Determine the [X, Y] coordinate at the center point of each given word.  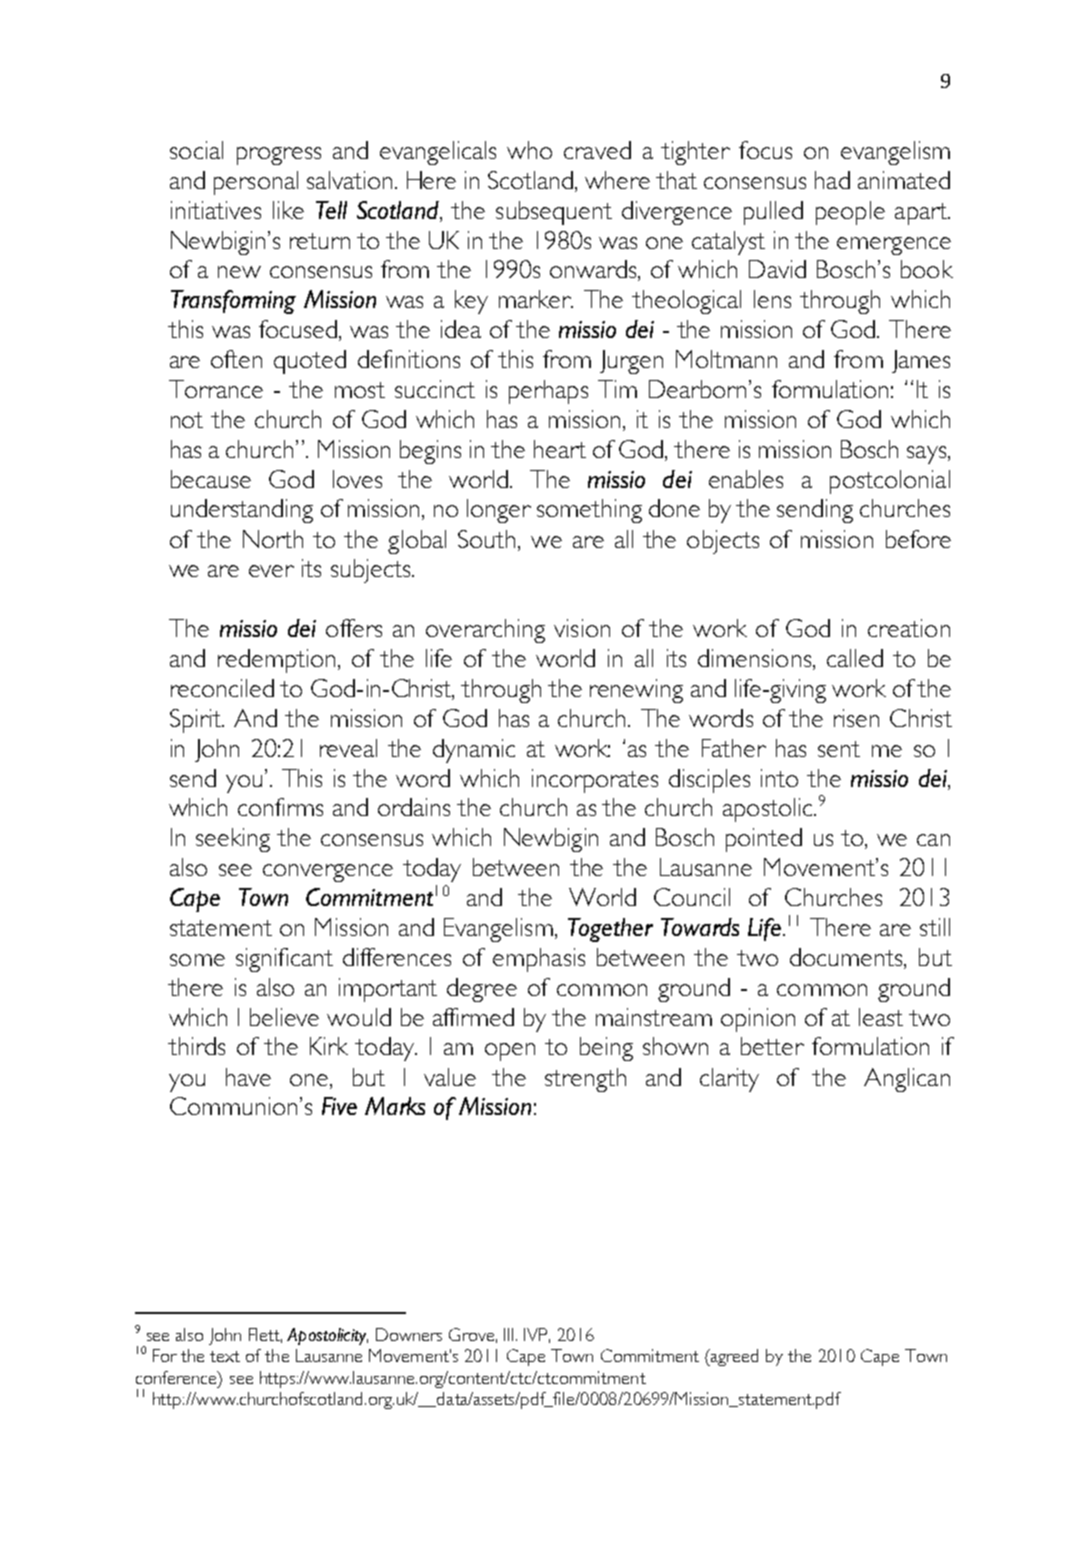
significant [284, 960]
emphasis [539, 960]
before [918, 539]
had [832, 180]
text [225, 1356]
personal [256, 183]
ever [271, 571]
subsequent [554, 213]
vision [582, 628]
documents [847, 958]
